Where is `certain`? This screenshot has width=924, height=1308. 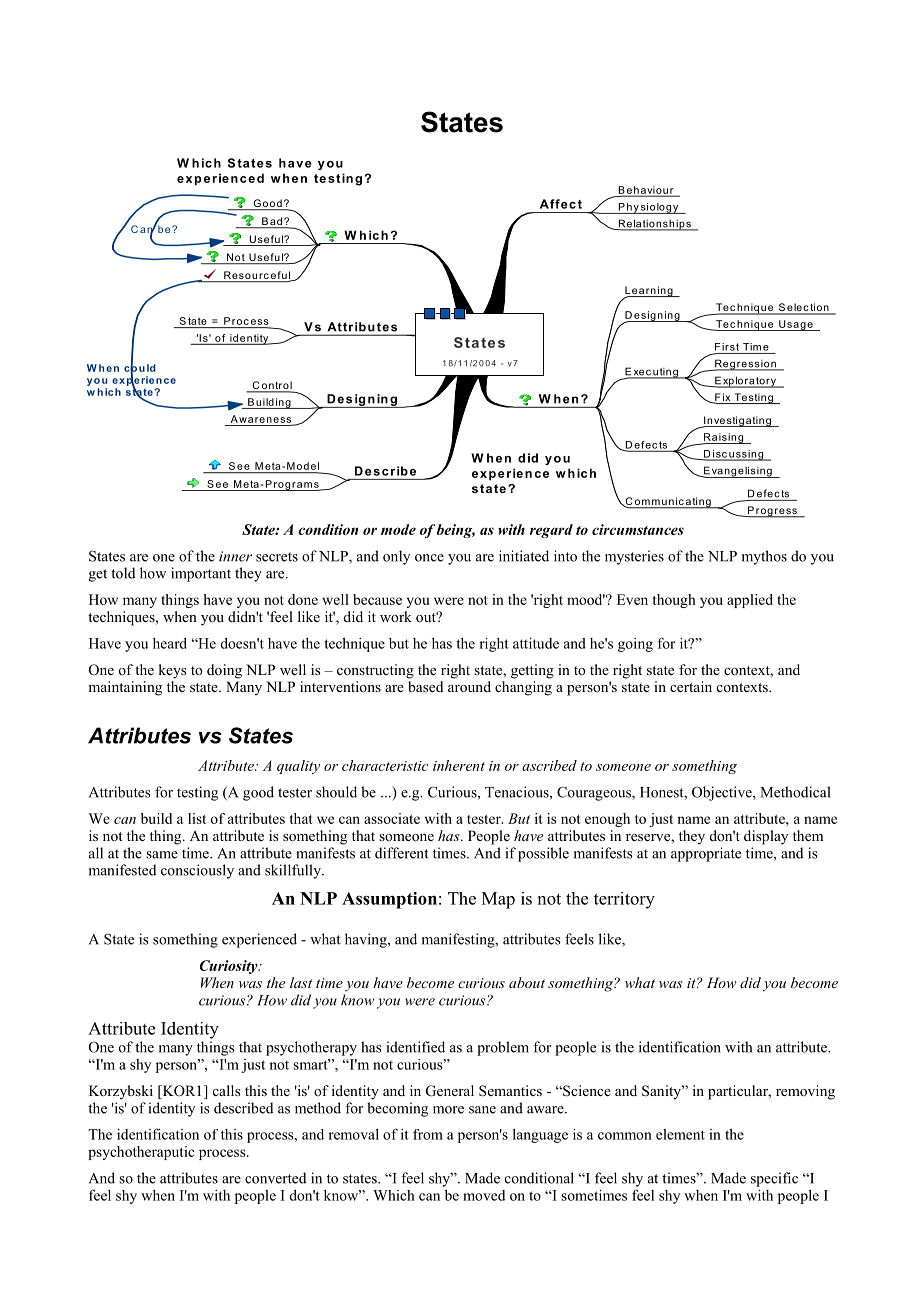 certain is located at coordinates (691, 686).
